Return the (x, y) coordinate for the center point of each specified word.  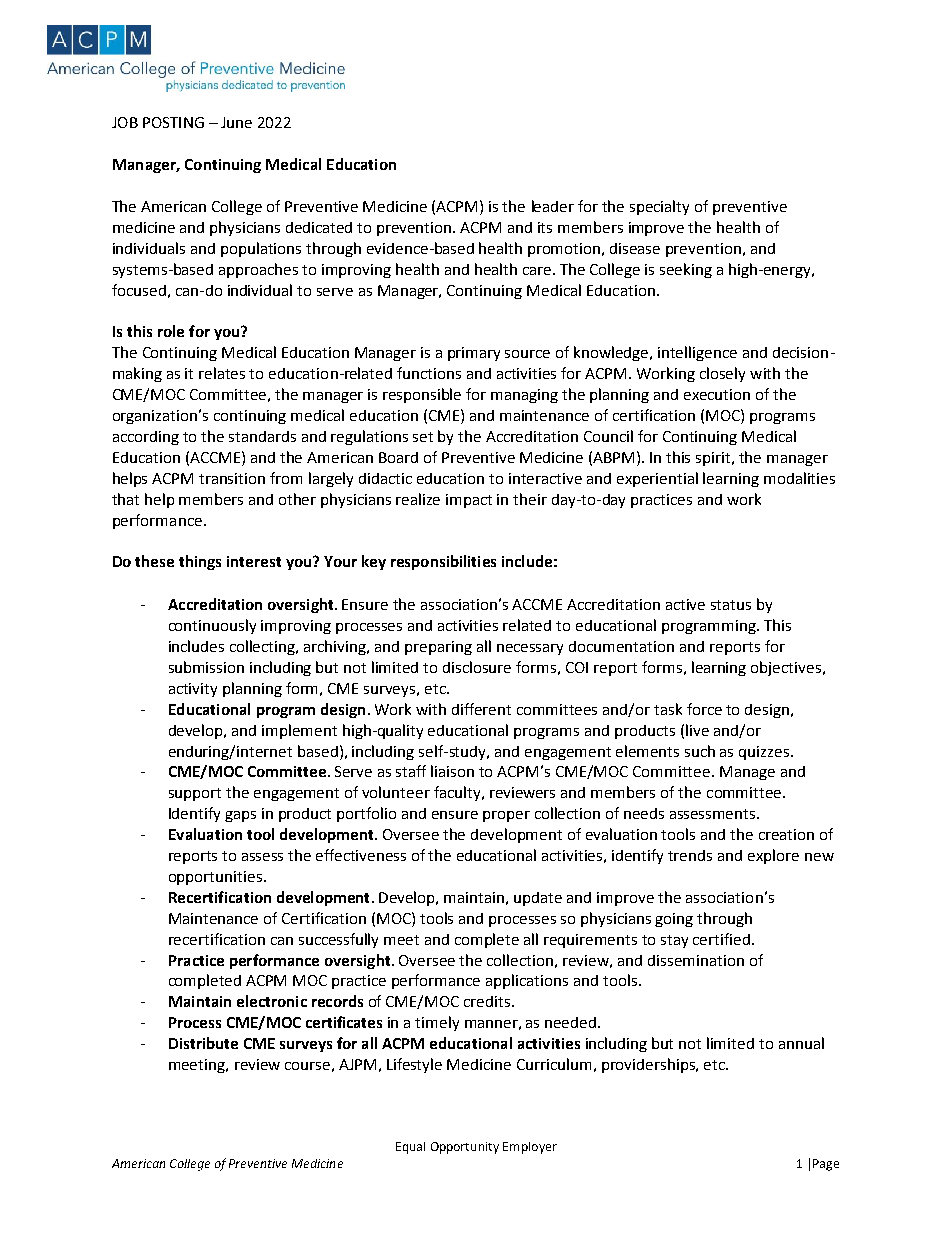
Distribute (203, 1043)
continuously (212, 626)
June (236, 122)
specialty (659, 207)
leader (553, 206)
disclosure (477, 667)
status (731, 605)
